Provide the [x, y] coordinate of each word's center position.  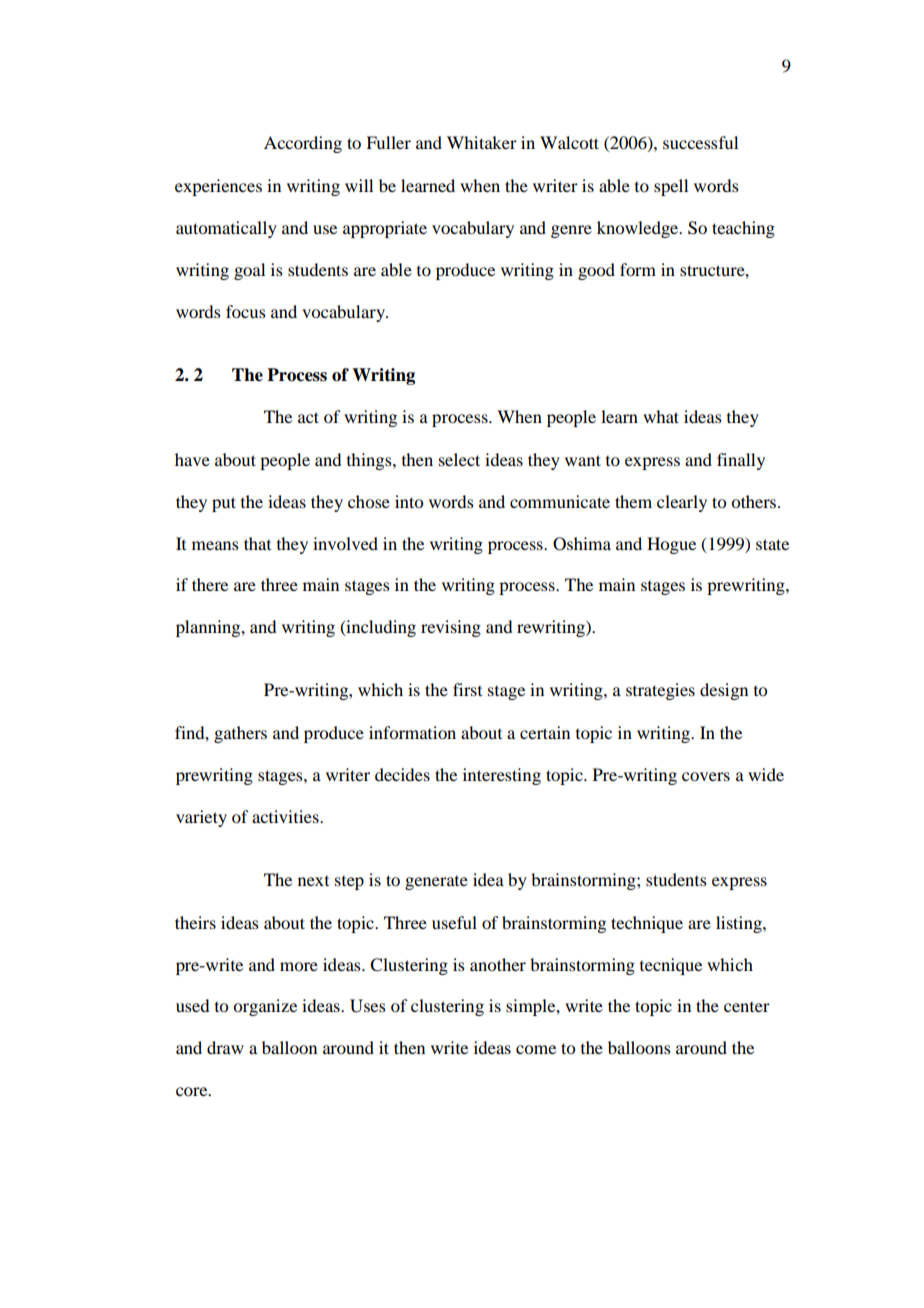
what [661, 416]
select [459, 459]
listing [740, 924]
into [409, 501]
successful [700, 142]
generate [436, 883]
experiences [218, 187]
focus [246, 311]
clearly [682, 503]
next [313, 881]
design [724, 691]
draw [225, 1047]
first [467, 689]
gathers [240, 734]
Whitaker [482, 142]
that [257, 543]
